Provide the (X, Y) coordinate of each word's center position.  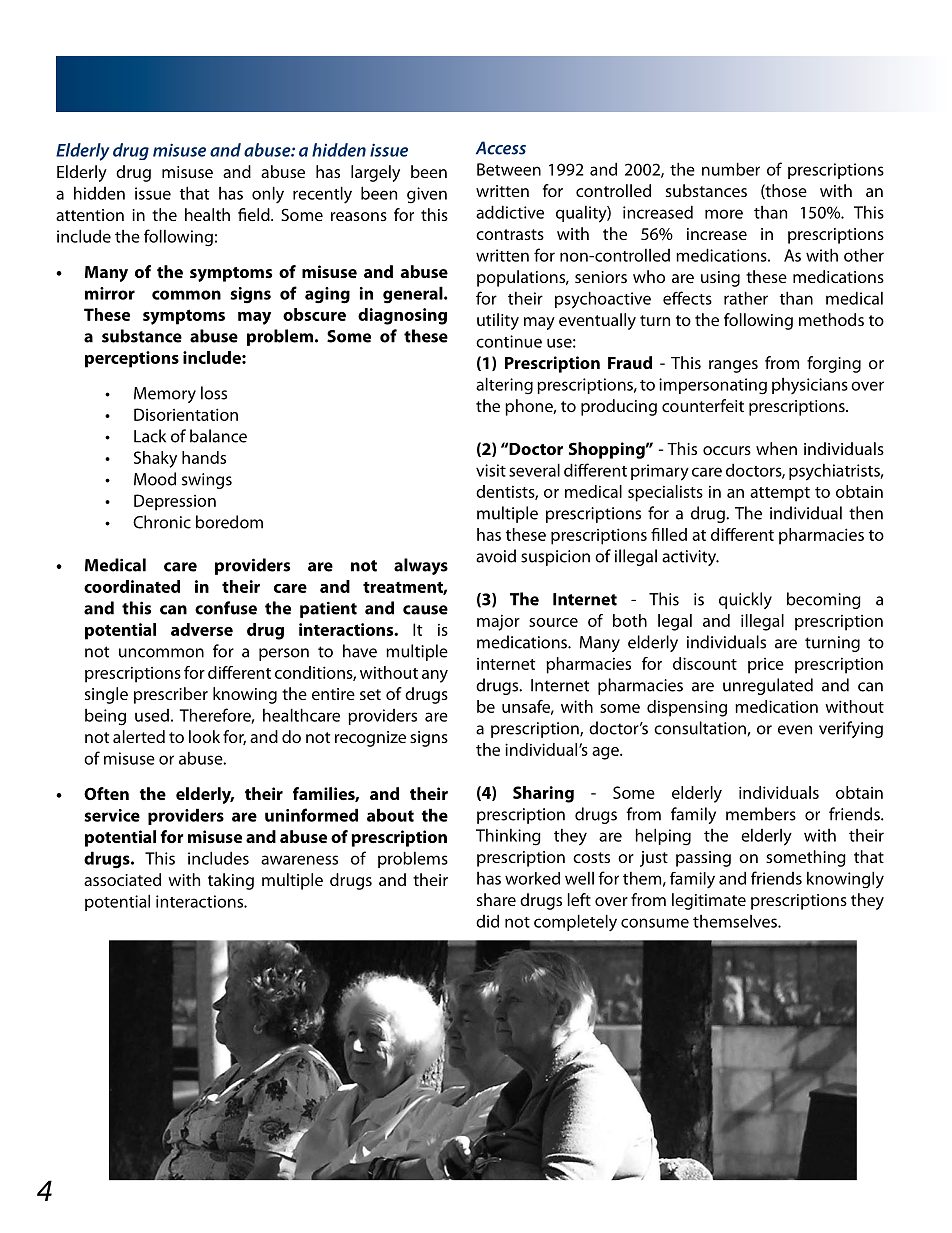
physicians (810, 386)
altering (504, 385)
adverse (202, 629)
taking (231, 881)
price (766, 666)
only (268, 195)
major (498, 622)
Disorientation (186, 414)
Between (509, 169)
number (731, 169)
